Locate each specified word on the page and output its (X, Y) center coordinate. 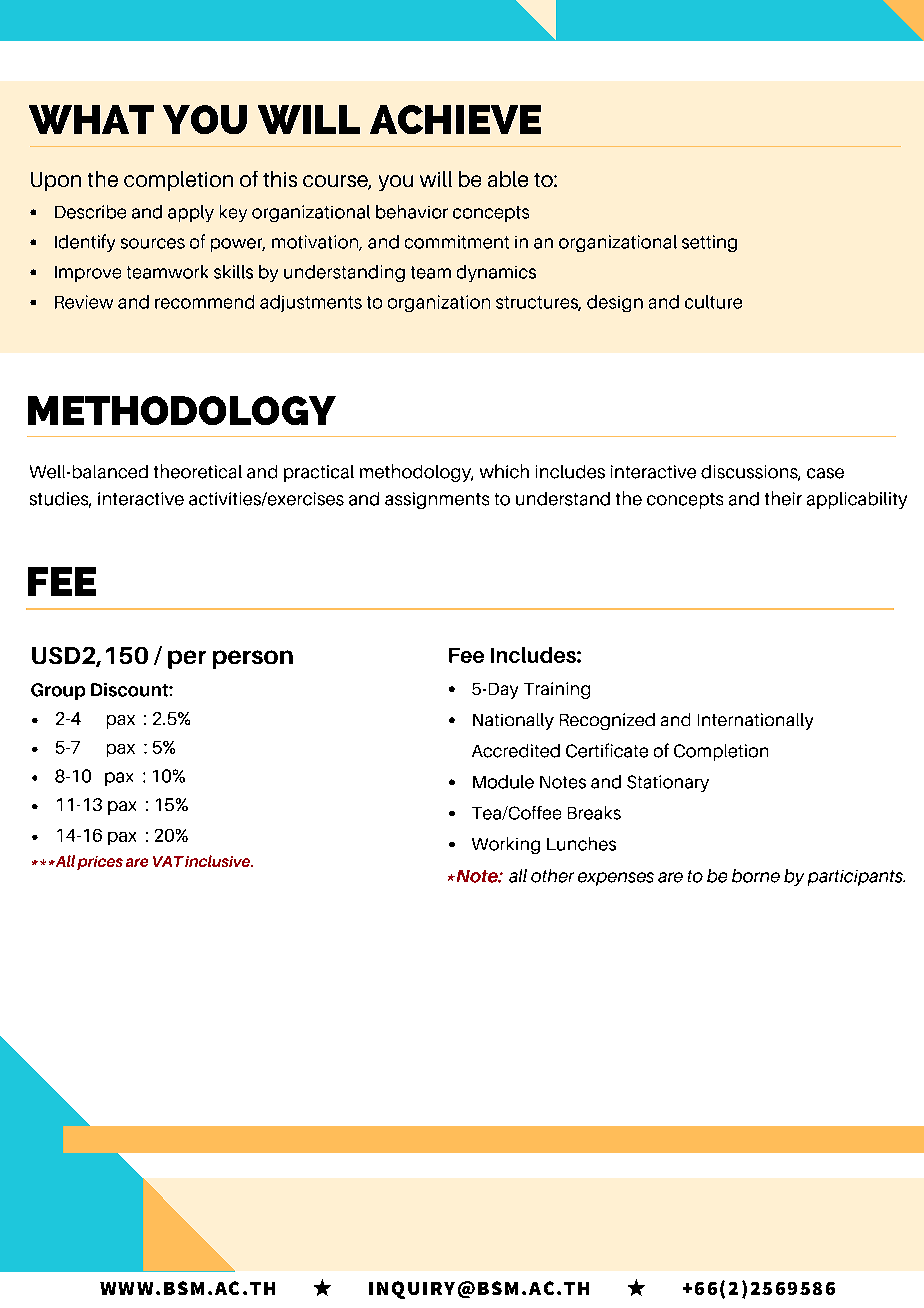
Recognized (607, 721)
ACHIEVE (455, 119)
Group (58, 691)
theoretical (198, 471)
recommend (204, 302)
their (783, 498)
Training (557, 690)
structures (538, 303)
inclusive (219, 861)
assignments (437, 500)
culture (713, 302)
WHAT (91, 119)
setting (709, 243)
